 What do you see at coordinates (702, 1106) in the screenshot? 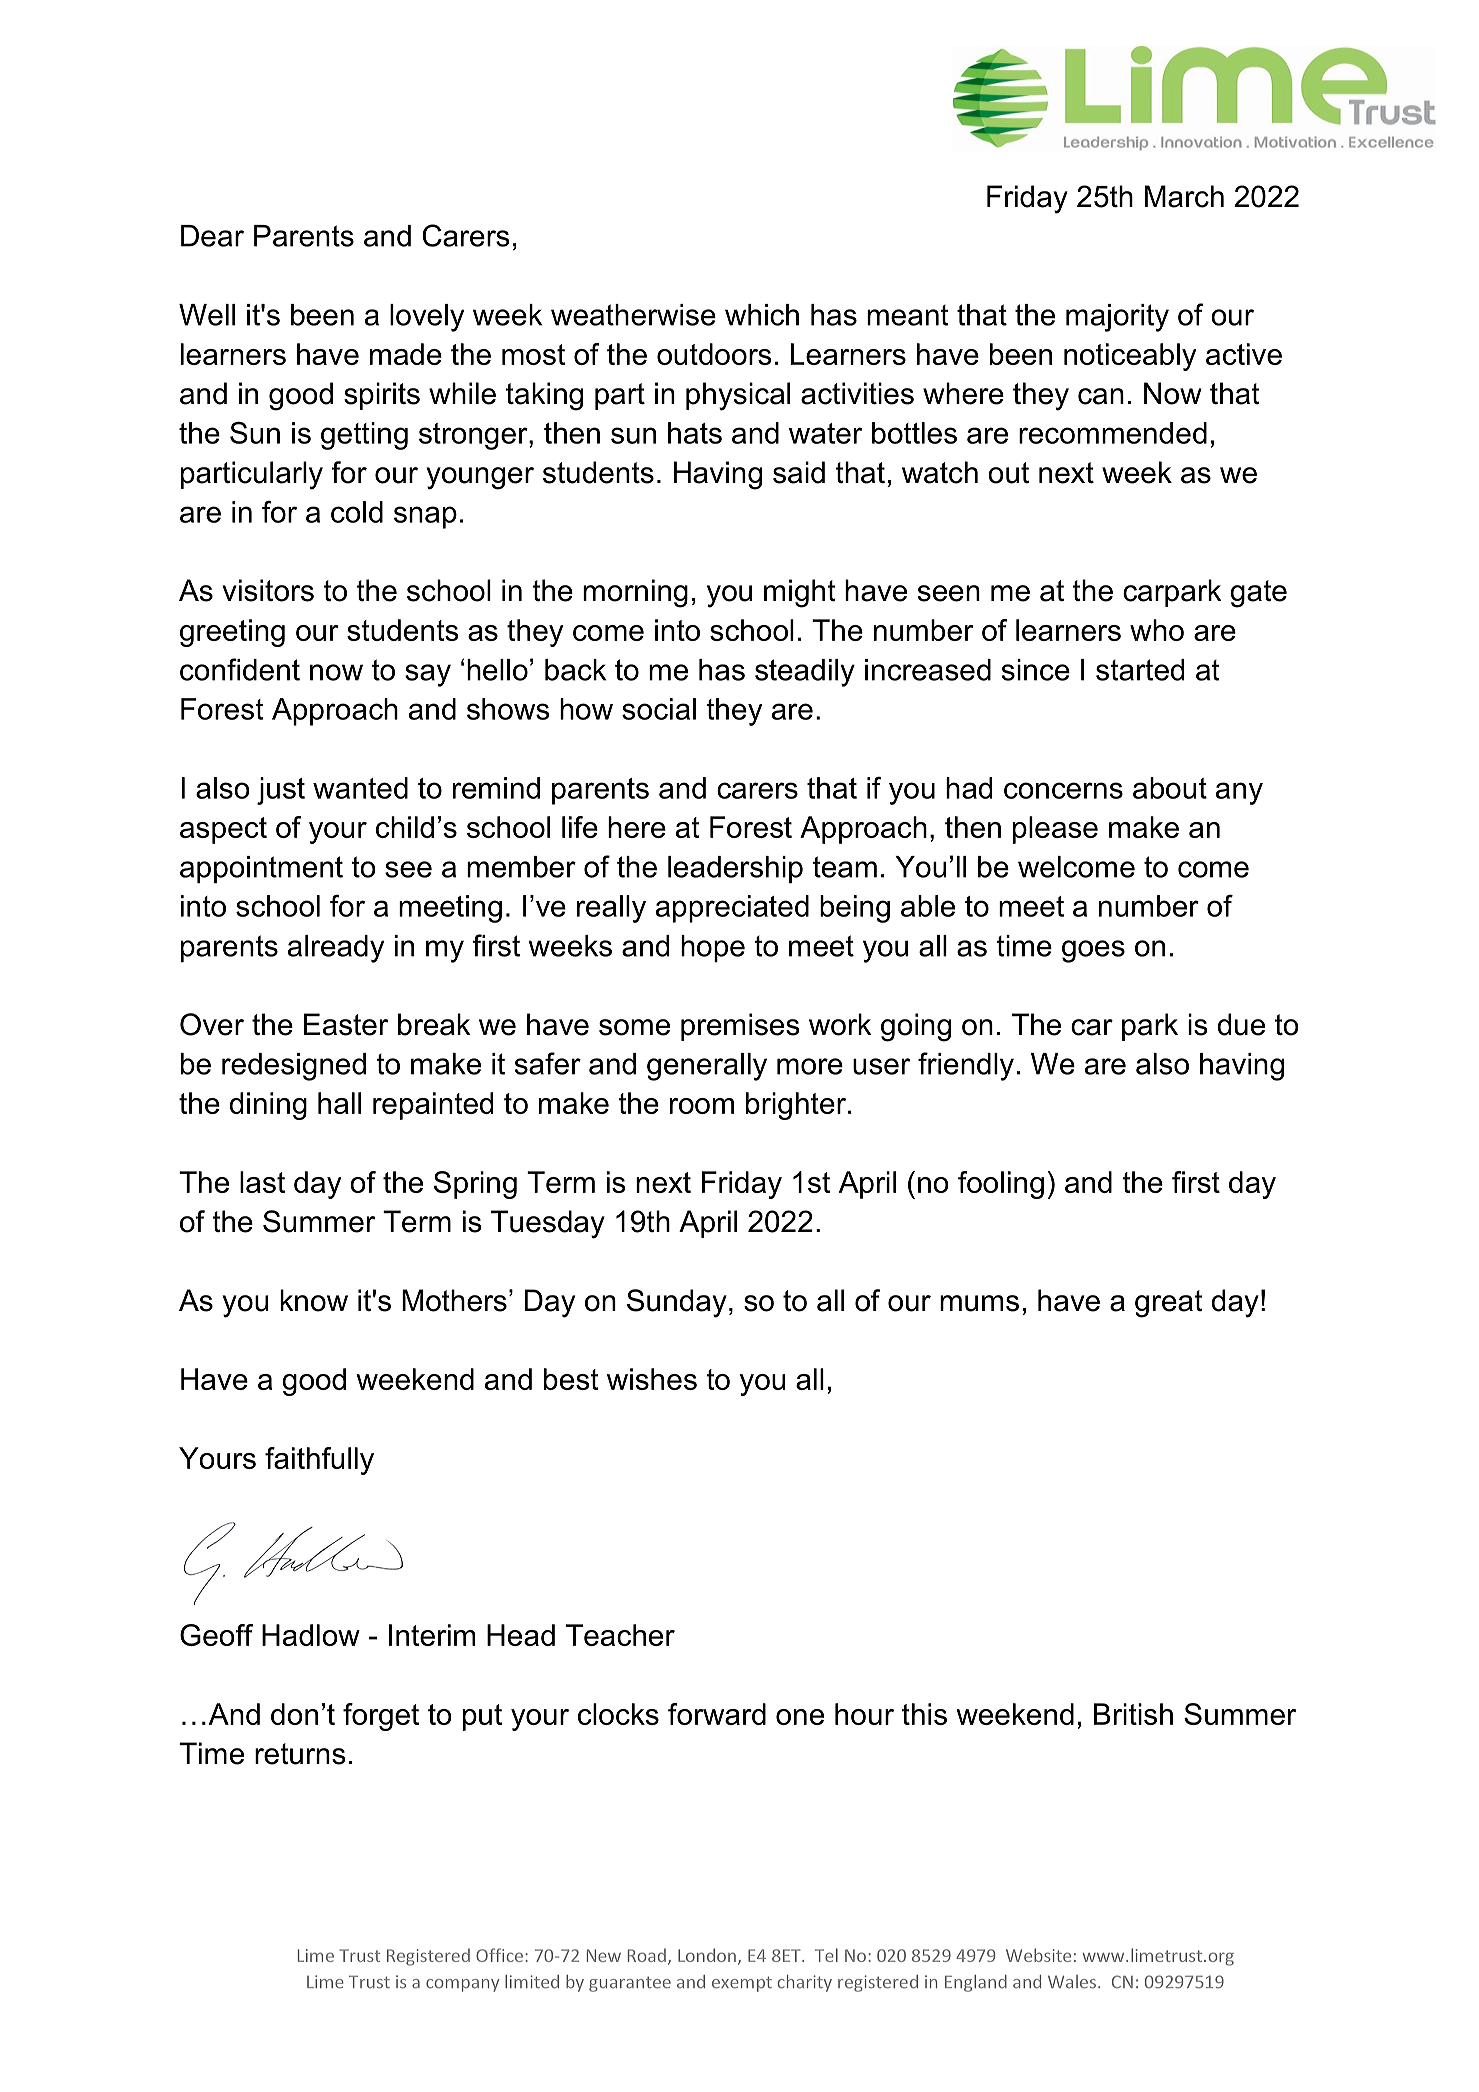
I see `room` at bounding box center [702, 1106].
